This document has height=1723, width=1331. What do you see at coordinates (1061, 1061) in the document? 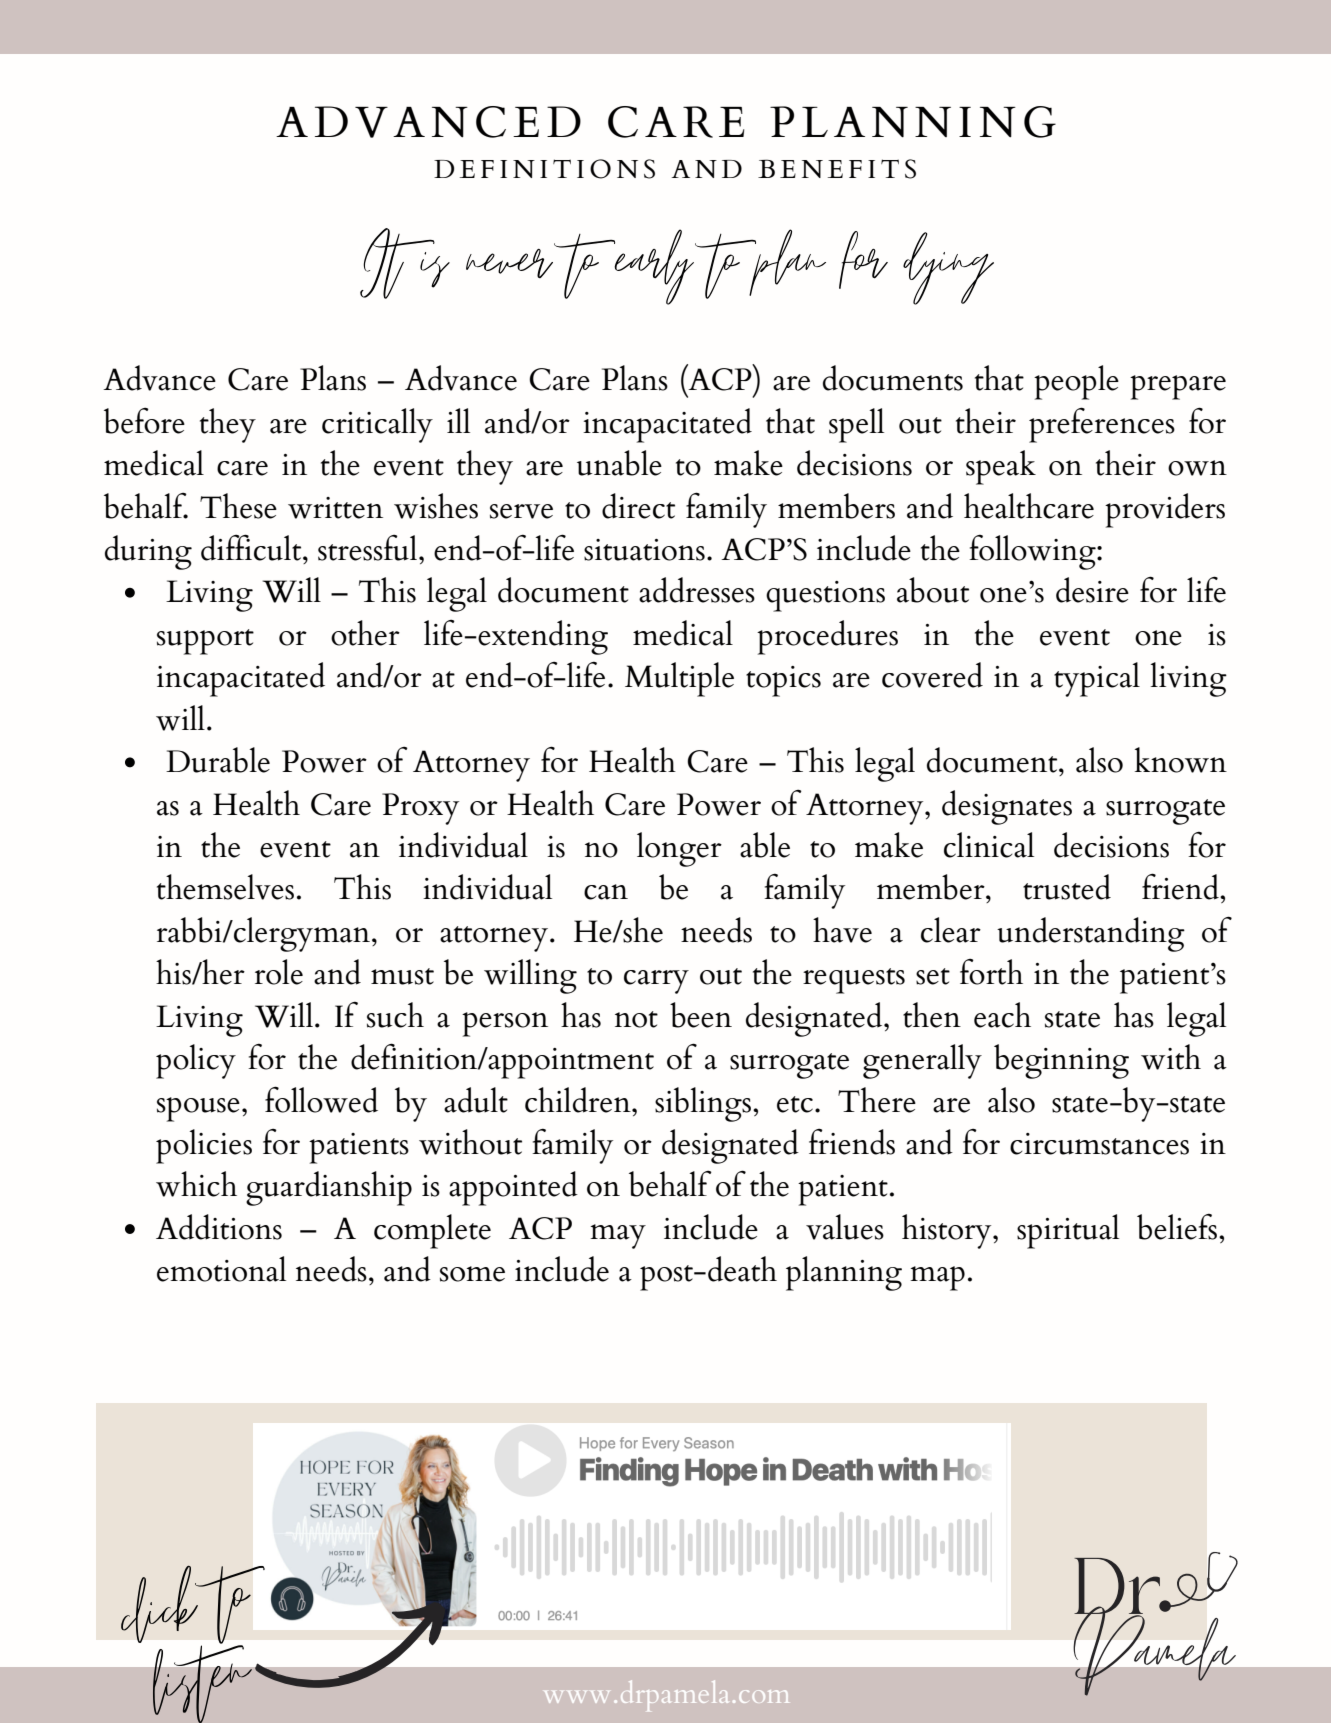
I see `beginning` at bounding box center [1061, 1061].
